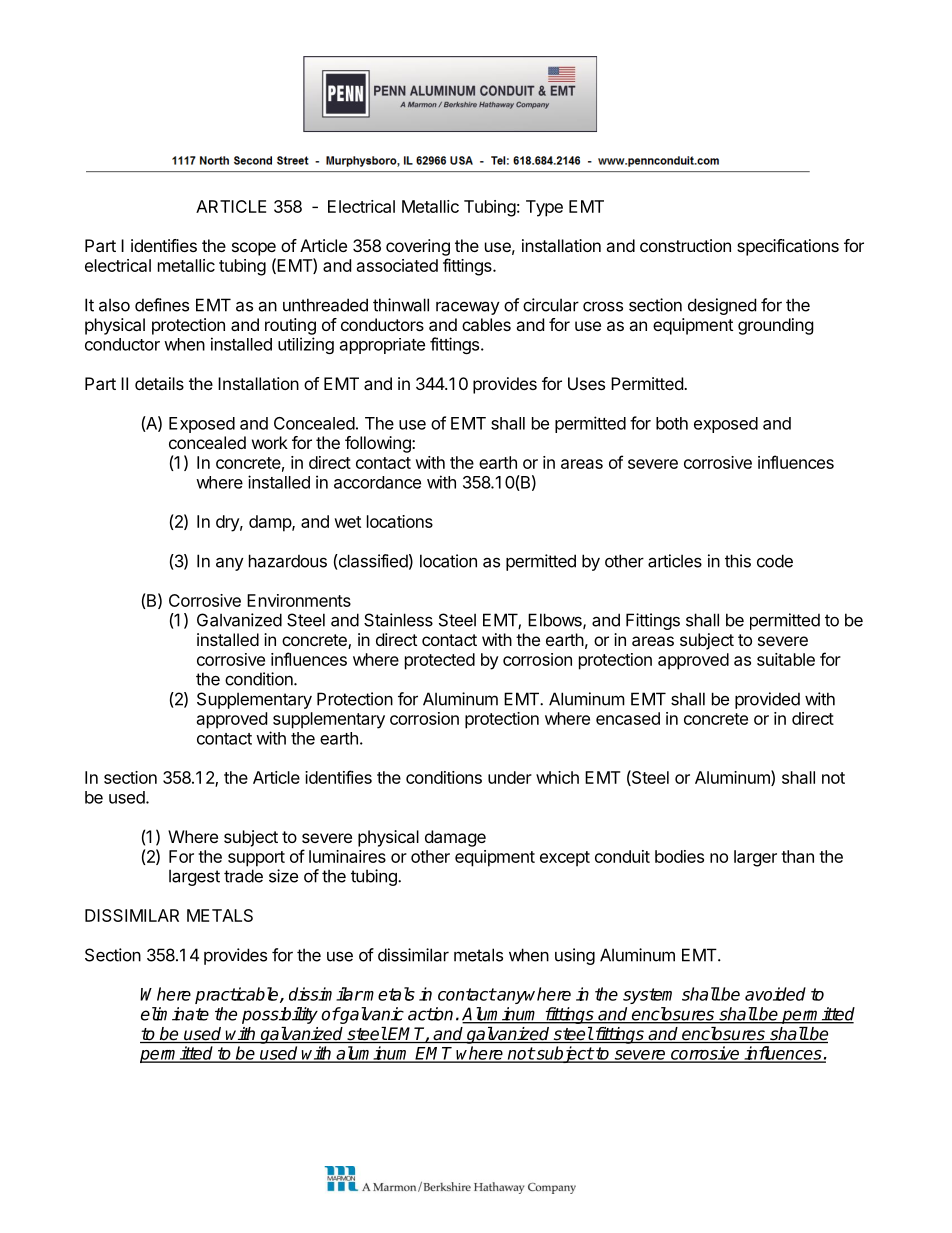 The image size is (952, 1233). Describe the element at coordinates (767, 700) in the image. I see `provided` at that location.
